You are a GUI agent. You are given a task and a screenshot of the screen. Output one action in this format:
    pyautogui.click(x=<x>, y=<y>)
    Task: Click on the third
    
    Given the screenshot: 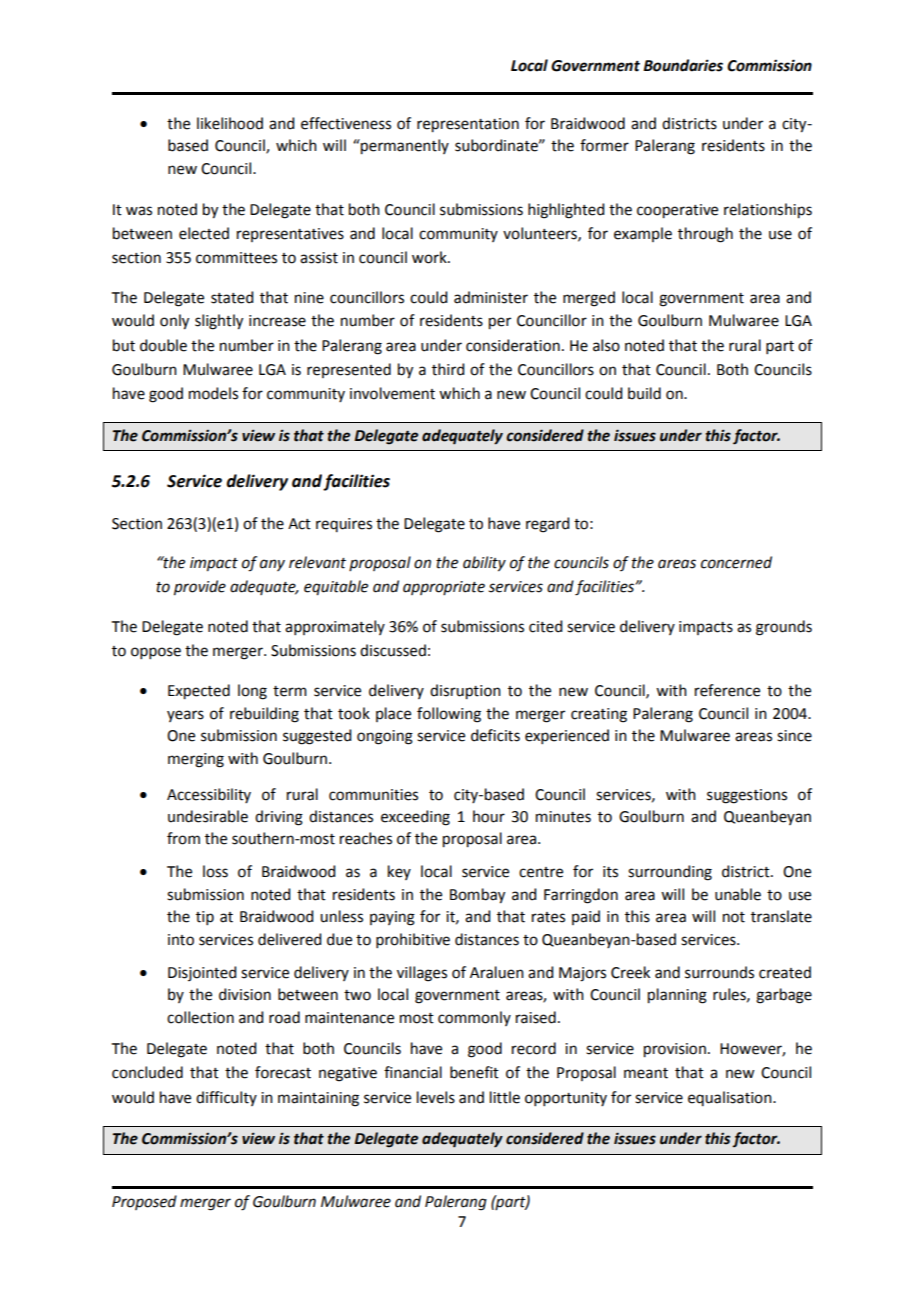 What is the action you would take?
    pyautogui.click(x=448, y=369)
